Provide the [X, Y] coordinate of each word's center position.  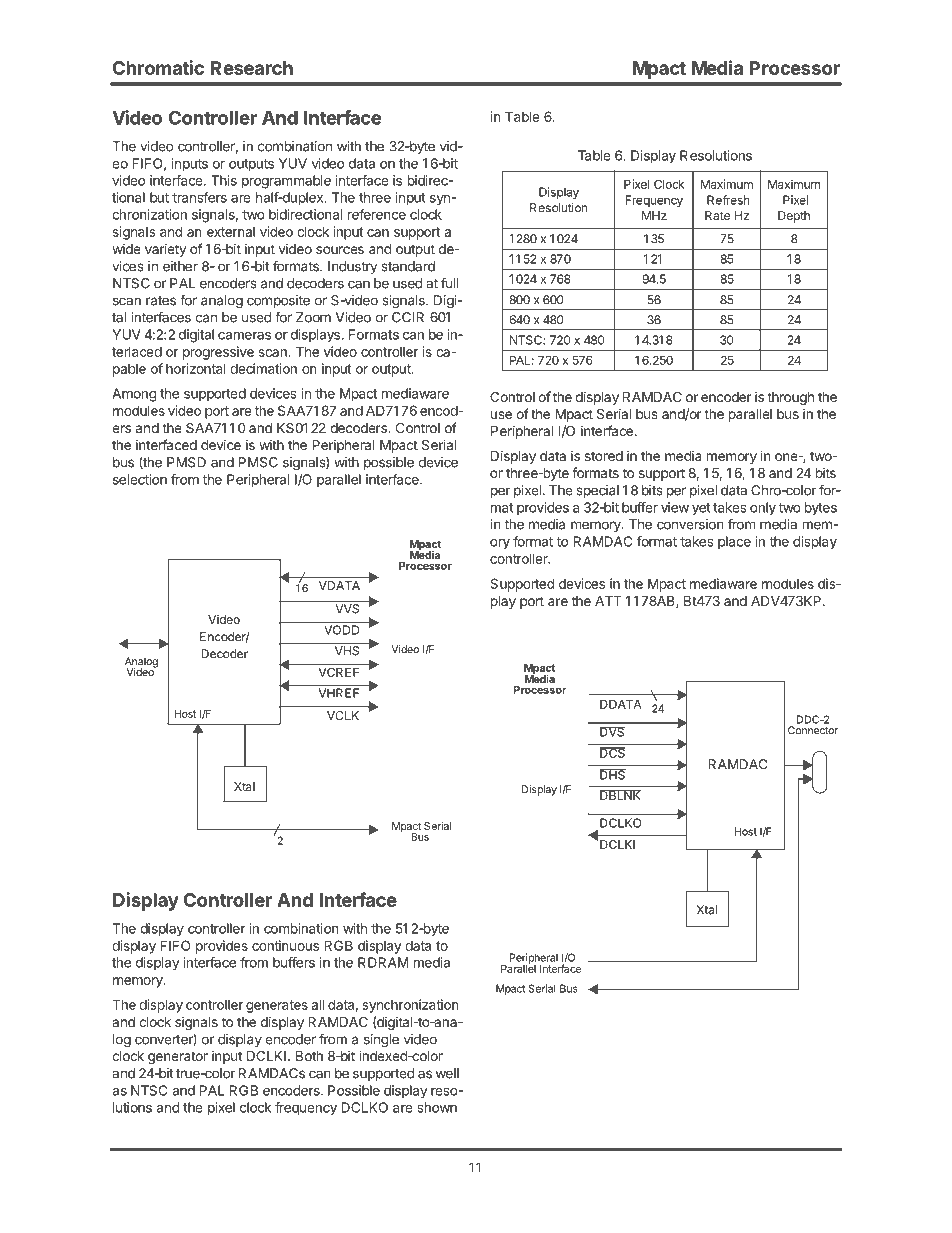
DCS [613, 752]
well [447, 1073]
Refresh [728, 200]
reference [377, 214]
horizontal [196, 368]
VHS [347, 651]
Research [251, 68]
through [790, 398]
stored [604, 456]
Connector [813, 730]
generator [178, 1057]
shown [437, 1107]
